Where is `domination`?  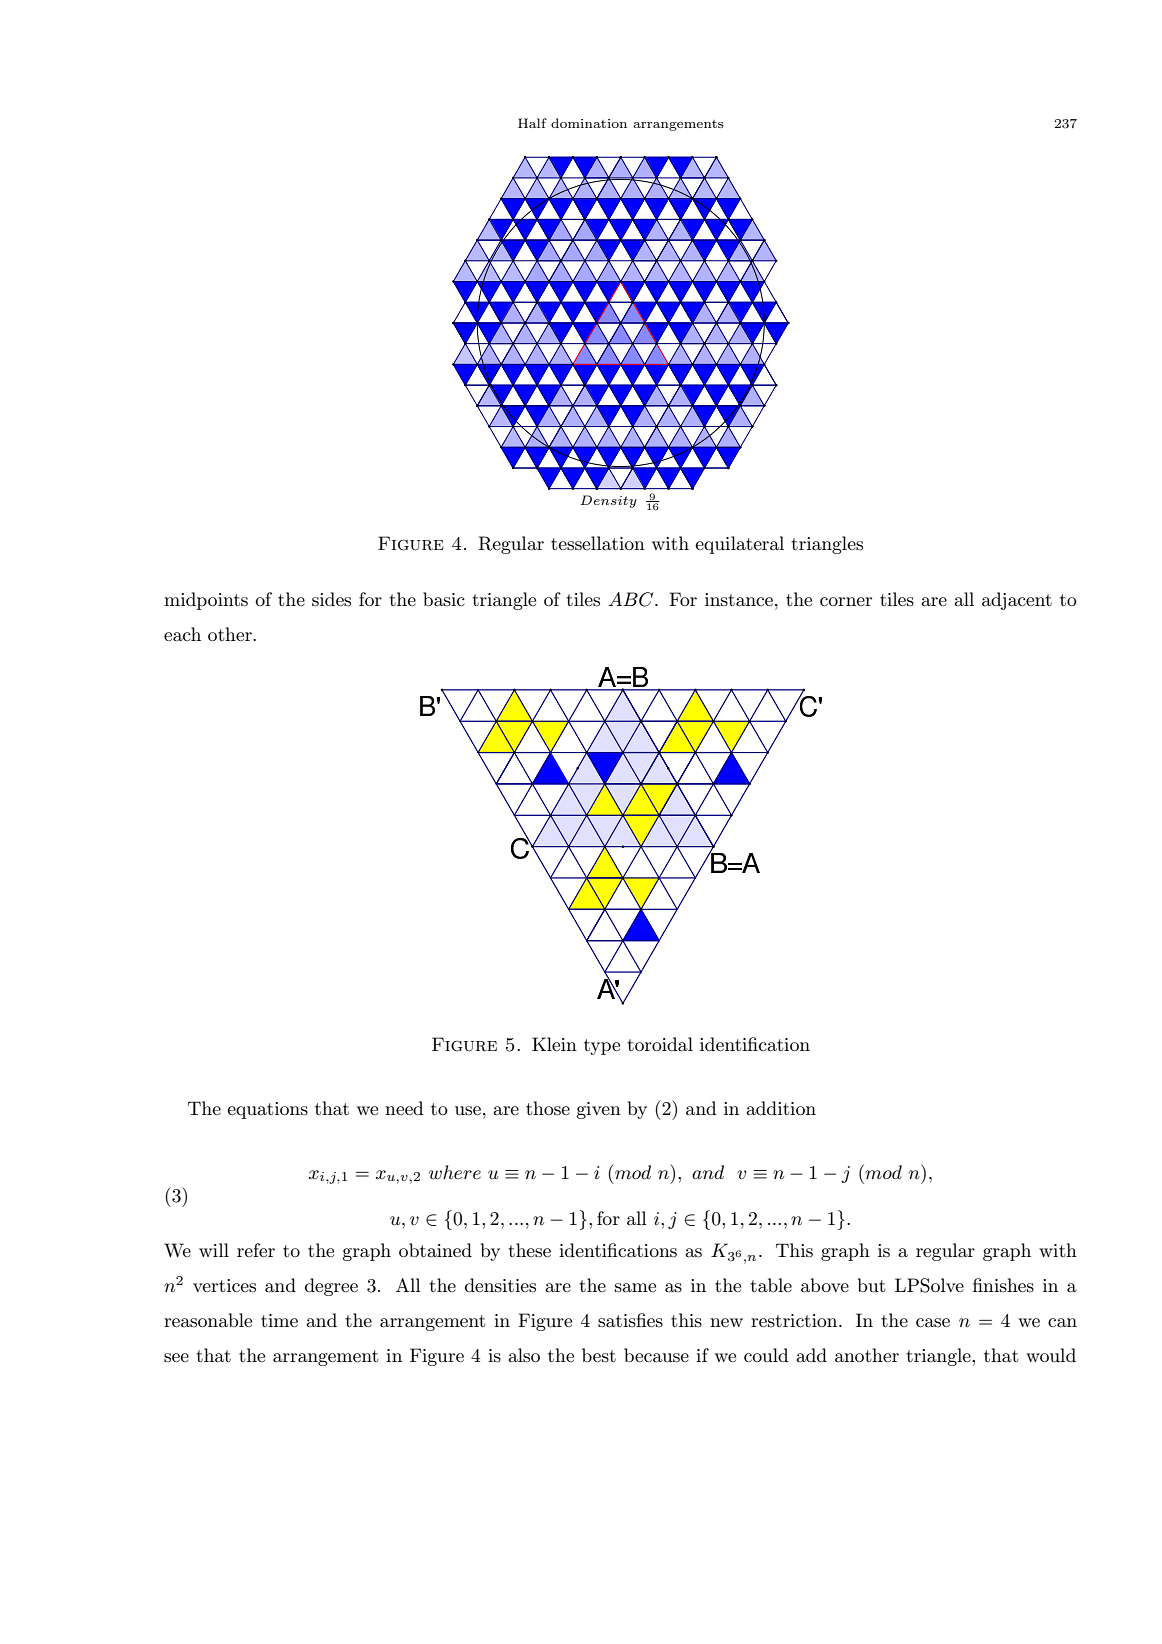 domination is located at coordinates (589, 123).
